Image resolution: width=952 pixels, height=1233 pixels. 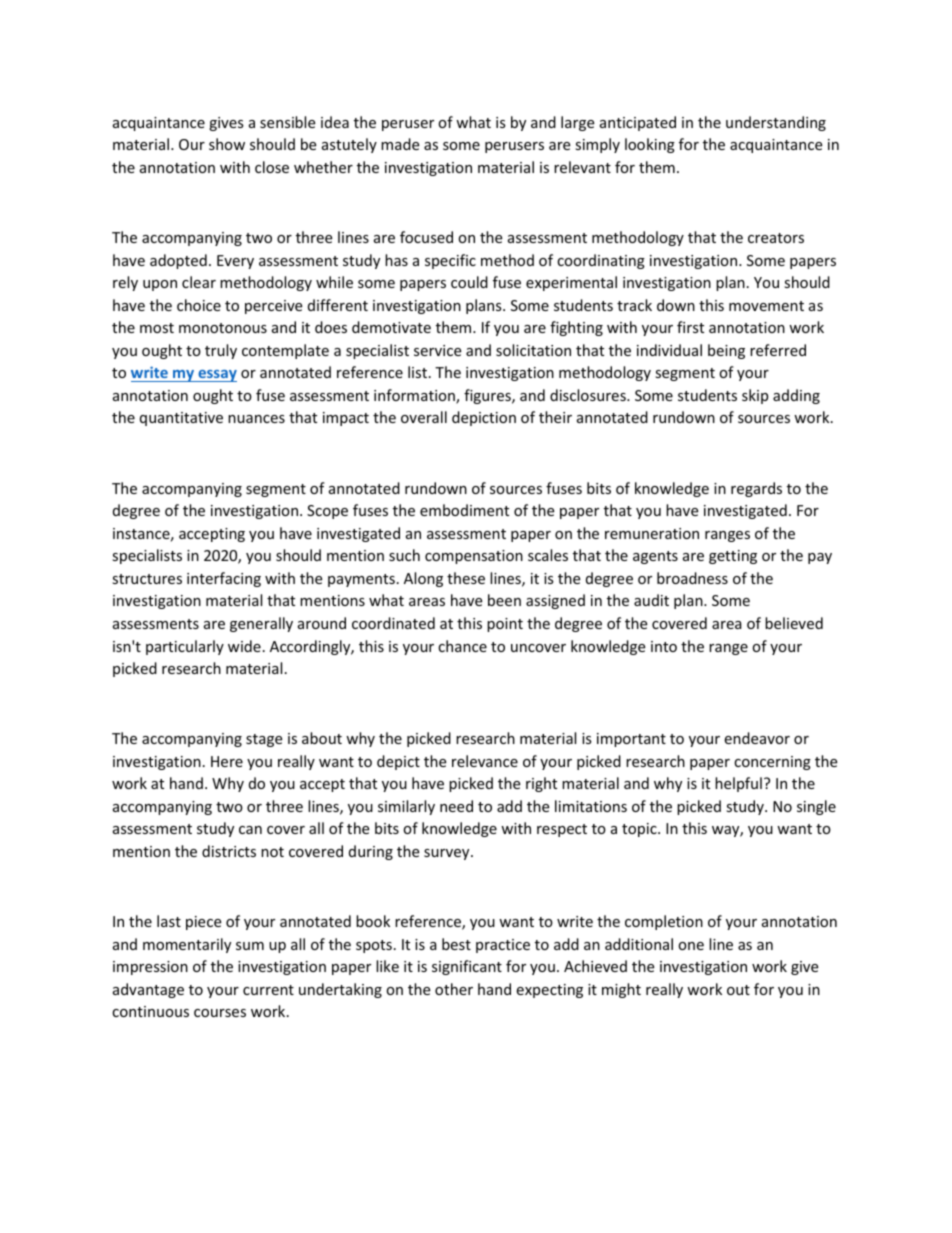 What do you see at coordinates (474, 557) in the screenshot?
I see `compensation` at bounding box center [474, 557].
